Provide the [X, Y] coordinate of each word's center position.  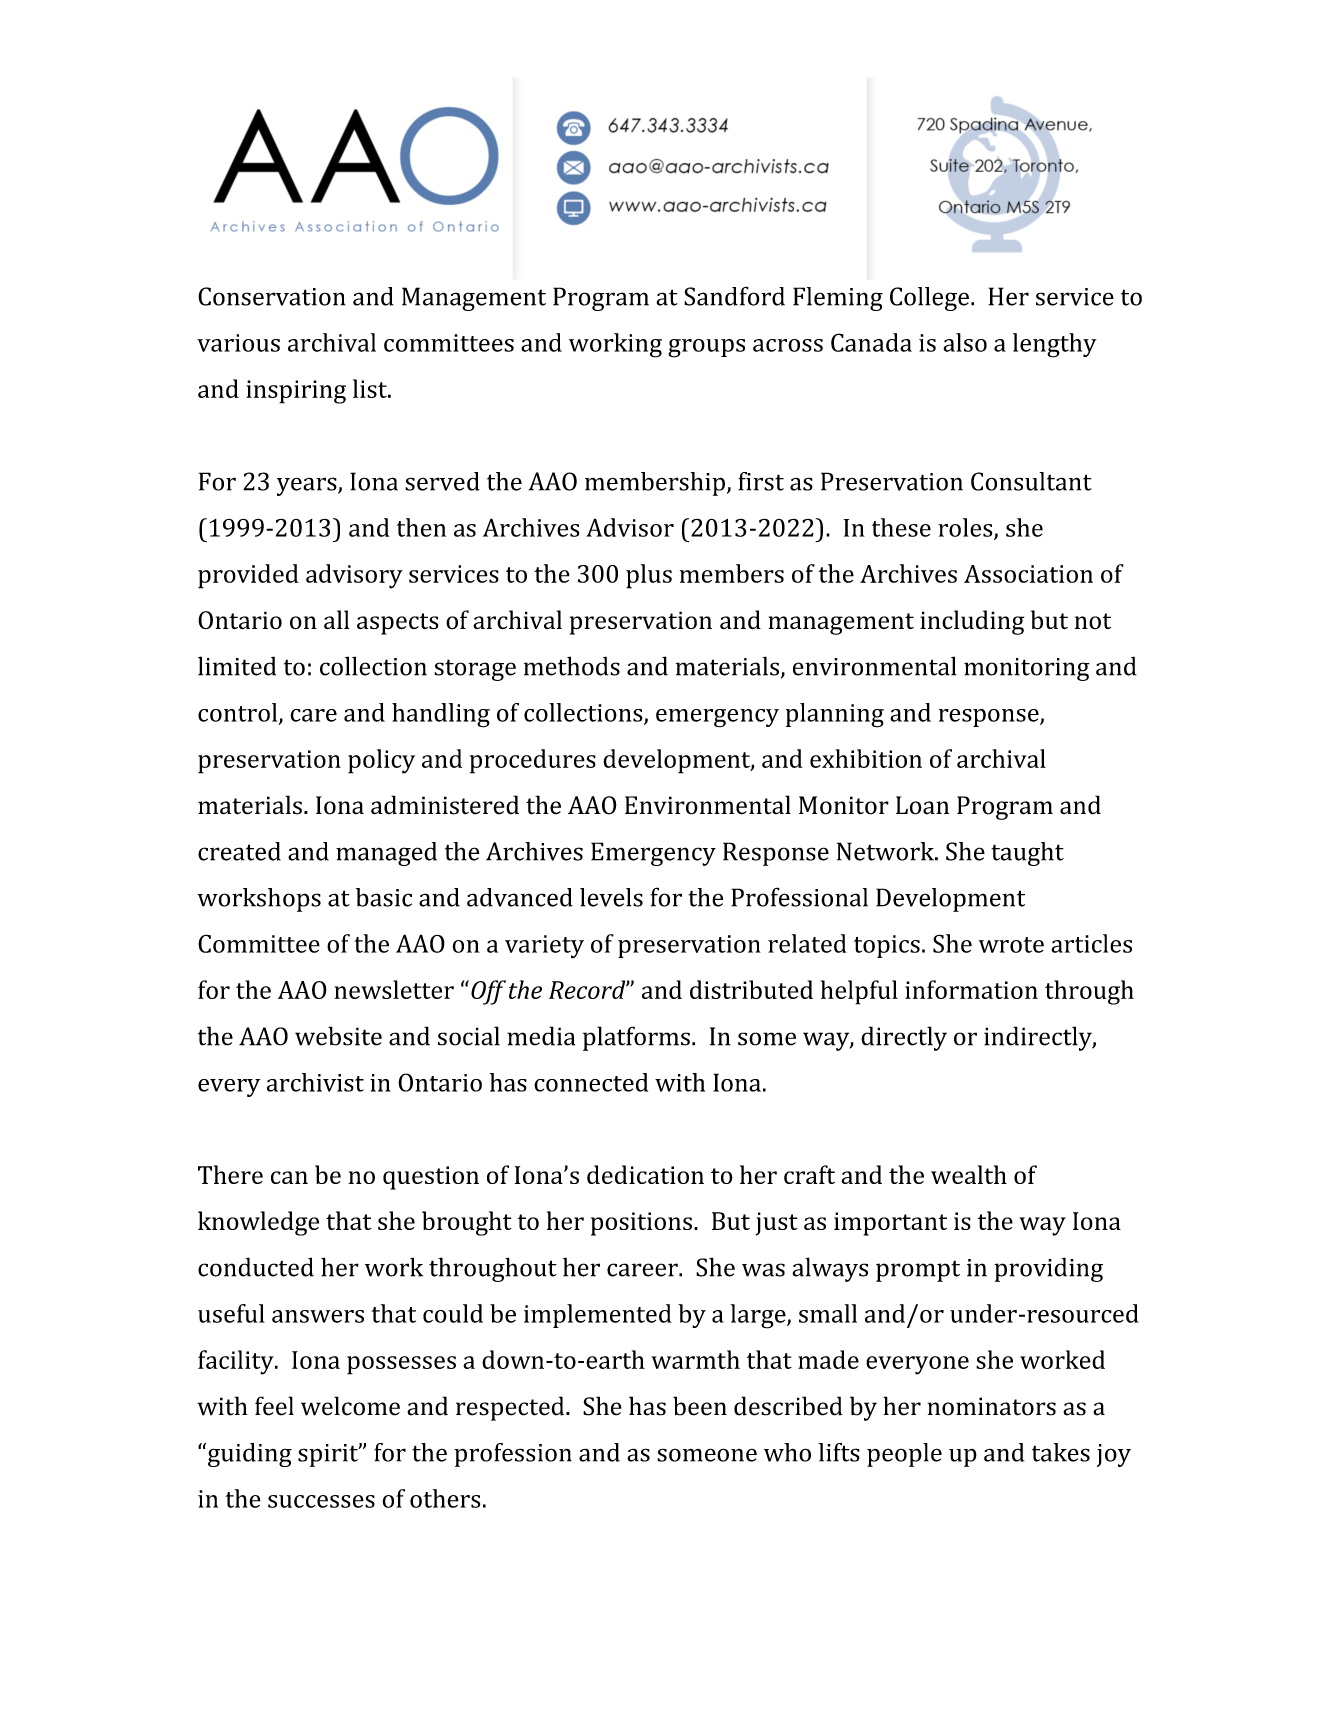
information [971, 989]
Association [1028, 574]
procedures [533, 761]
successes [321, 1501]
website [338, 1036]
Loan [922, 805]
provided [248, 576]
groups [706, 348]
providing [1048, 1269]
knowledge [258, 1223]
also [965, 342]
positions [641, 1224]
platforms [636, 1038]
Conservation [272, 296]
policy [381, 761]
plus [649, 576]
